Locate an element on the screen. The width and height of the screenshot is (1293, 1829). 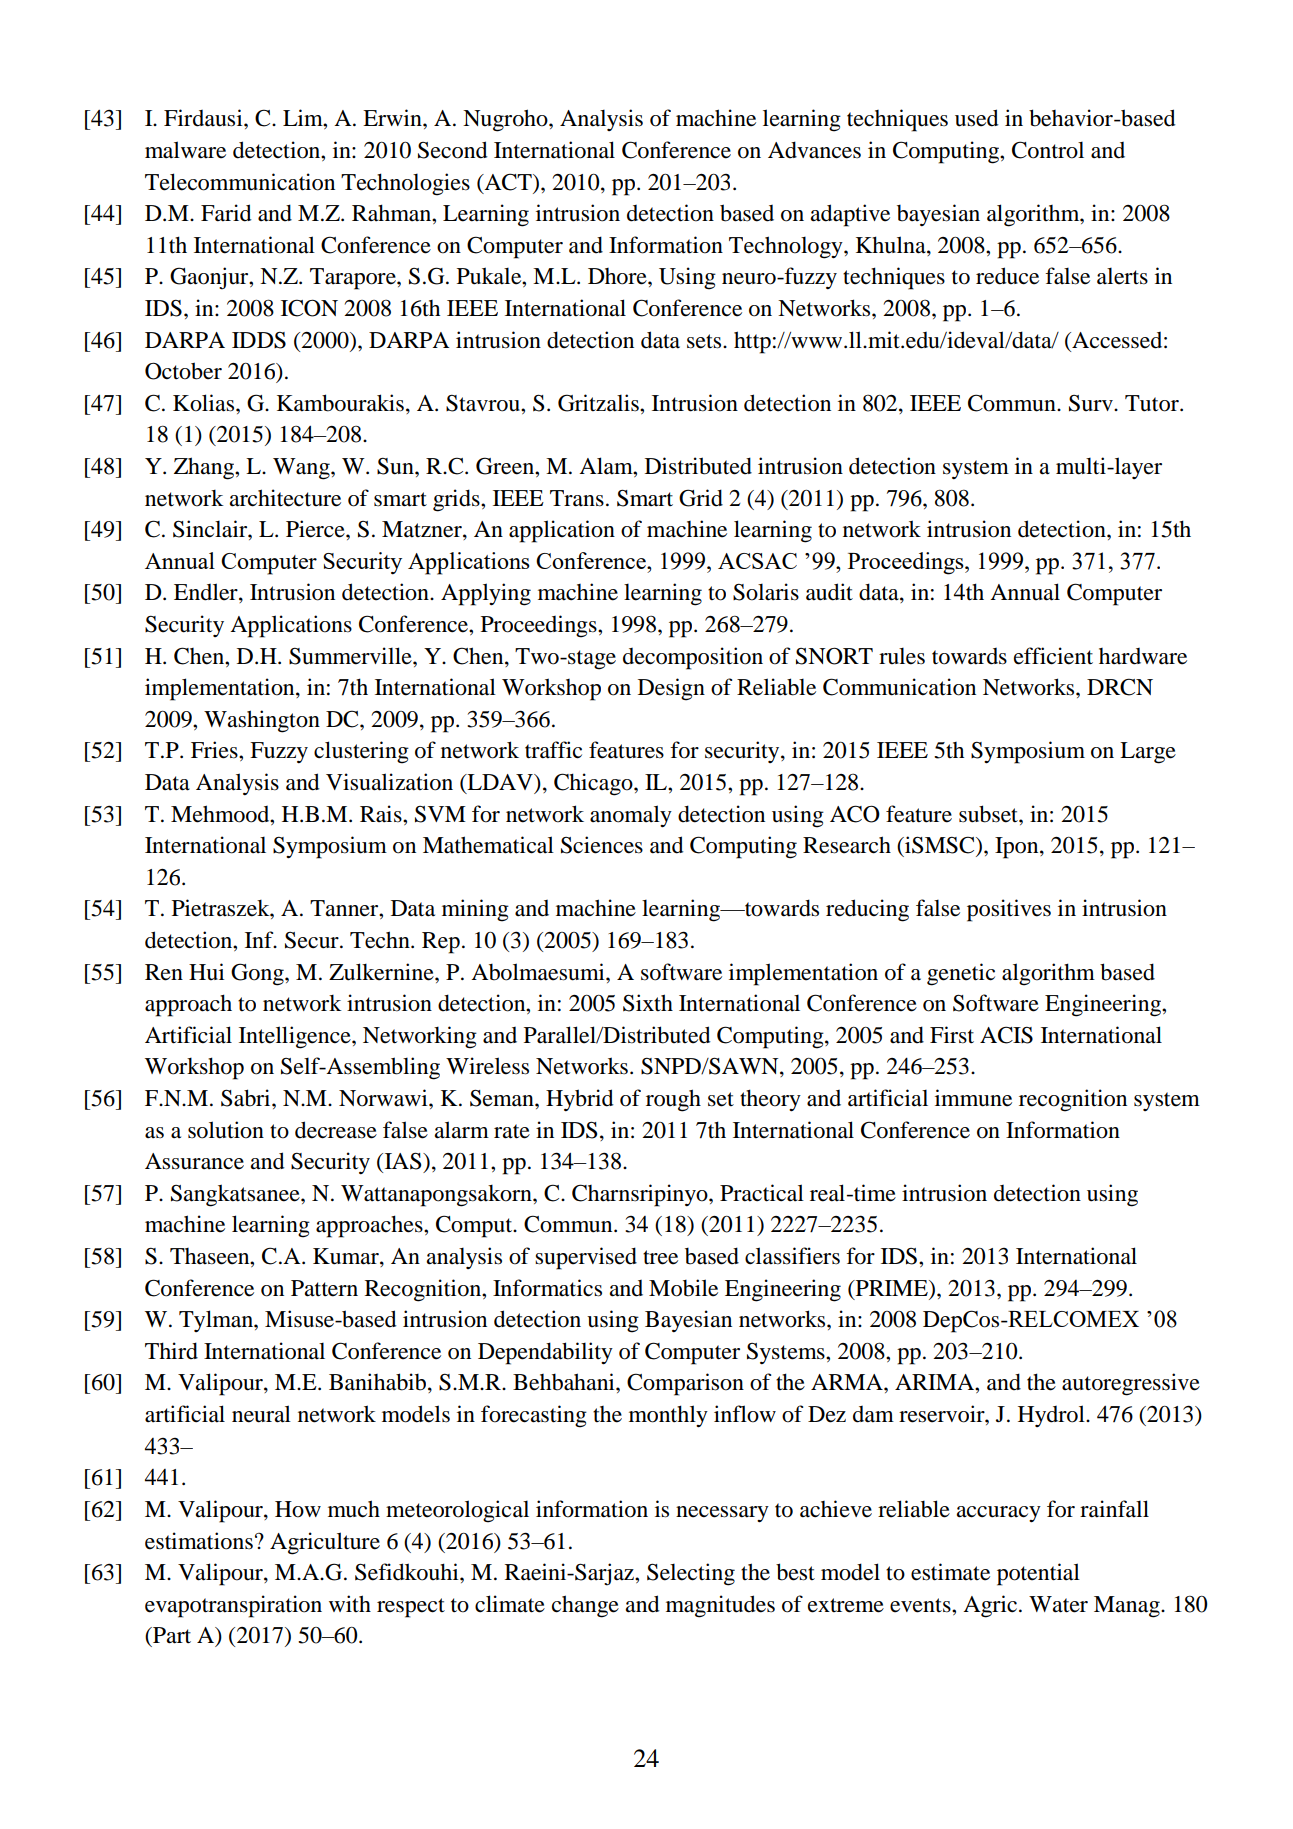
Advances is located at coordinates (814, 150).
